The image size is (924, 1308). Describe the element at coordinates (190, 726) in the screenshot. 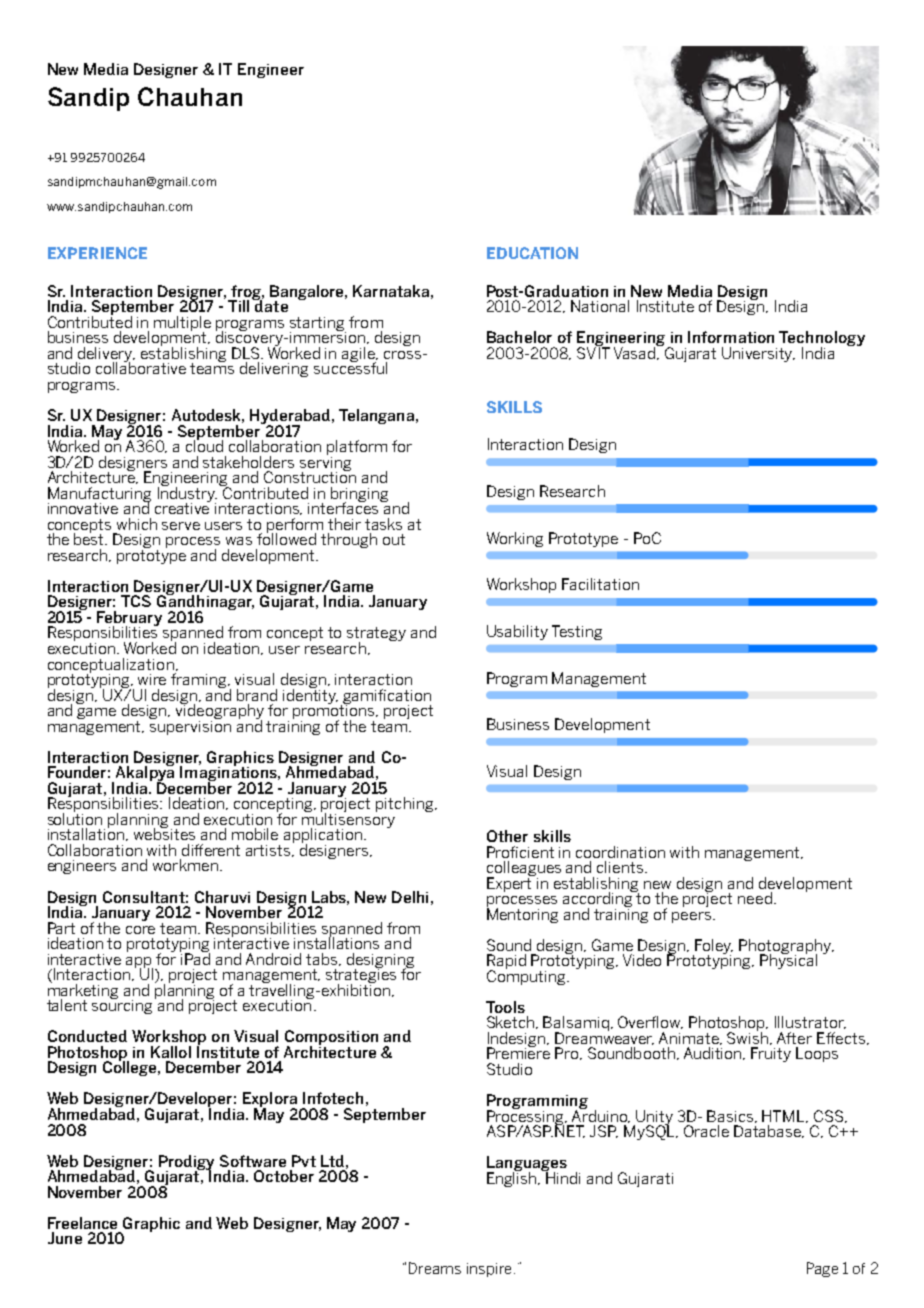

I see `supervision` at that location.
